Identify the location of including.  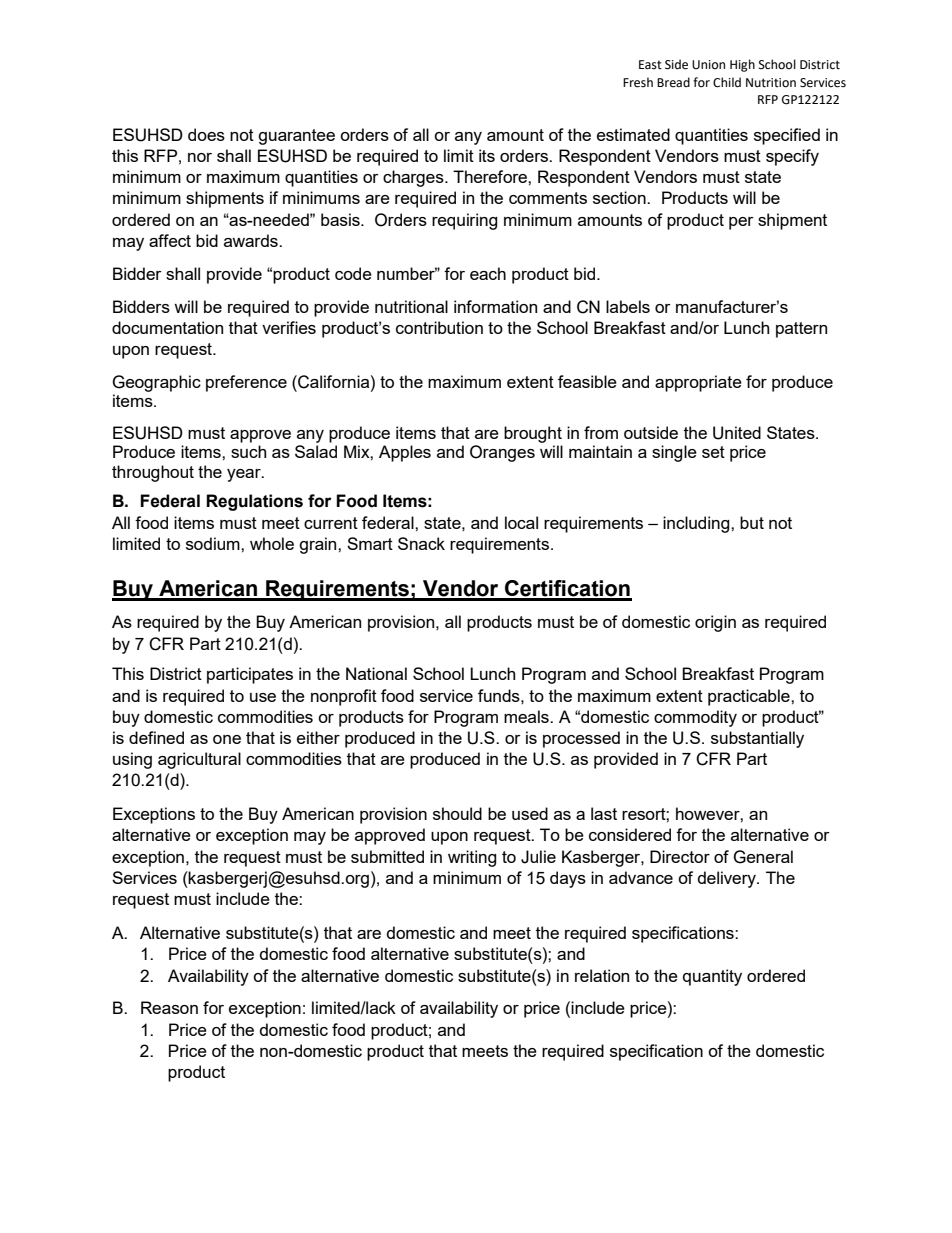
(697, 524).
